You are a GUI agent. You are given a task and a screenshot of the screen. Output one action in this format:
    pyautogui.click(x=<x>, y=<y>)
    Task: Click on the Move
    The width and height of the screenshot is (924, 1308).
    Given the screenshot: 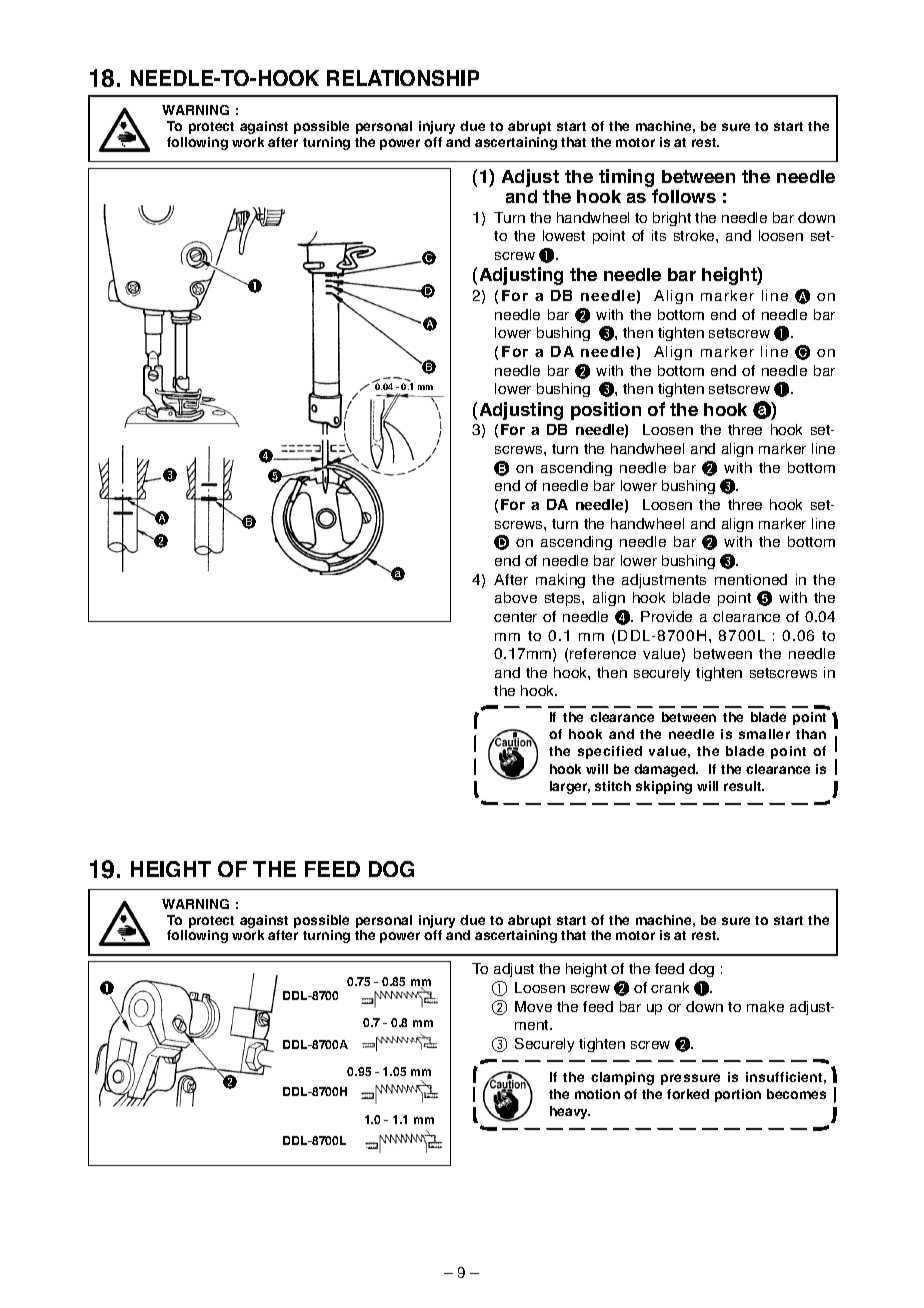 What is the action you would take?
    pyautogui.click(x=533, y=1006)
